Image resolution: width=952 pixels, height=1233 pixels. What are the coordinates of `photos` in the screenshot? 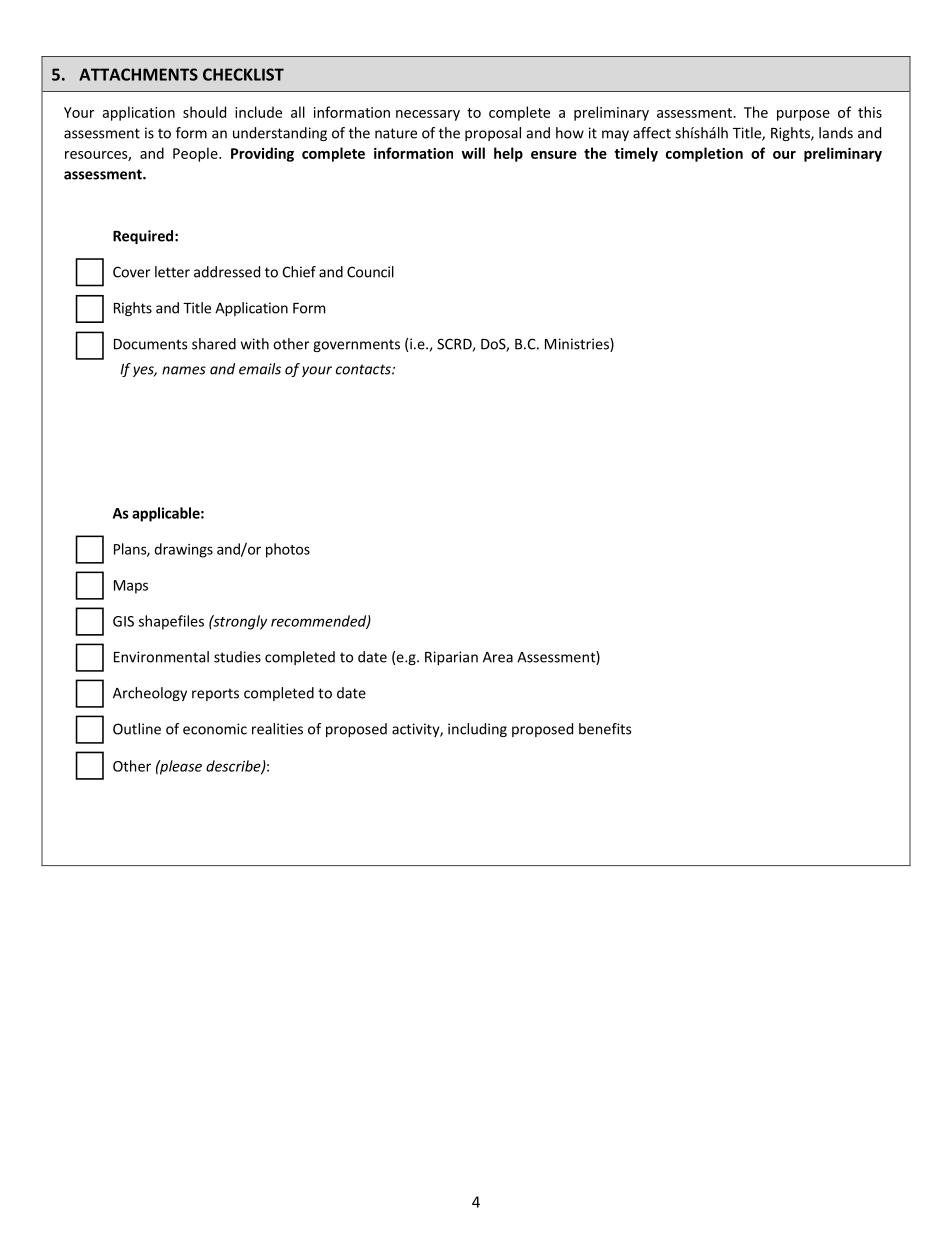 It's located at (288, 550).
